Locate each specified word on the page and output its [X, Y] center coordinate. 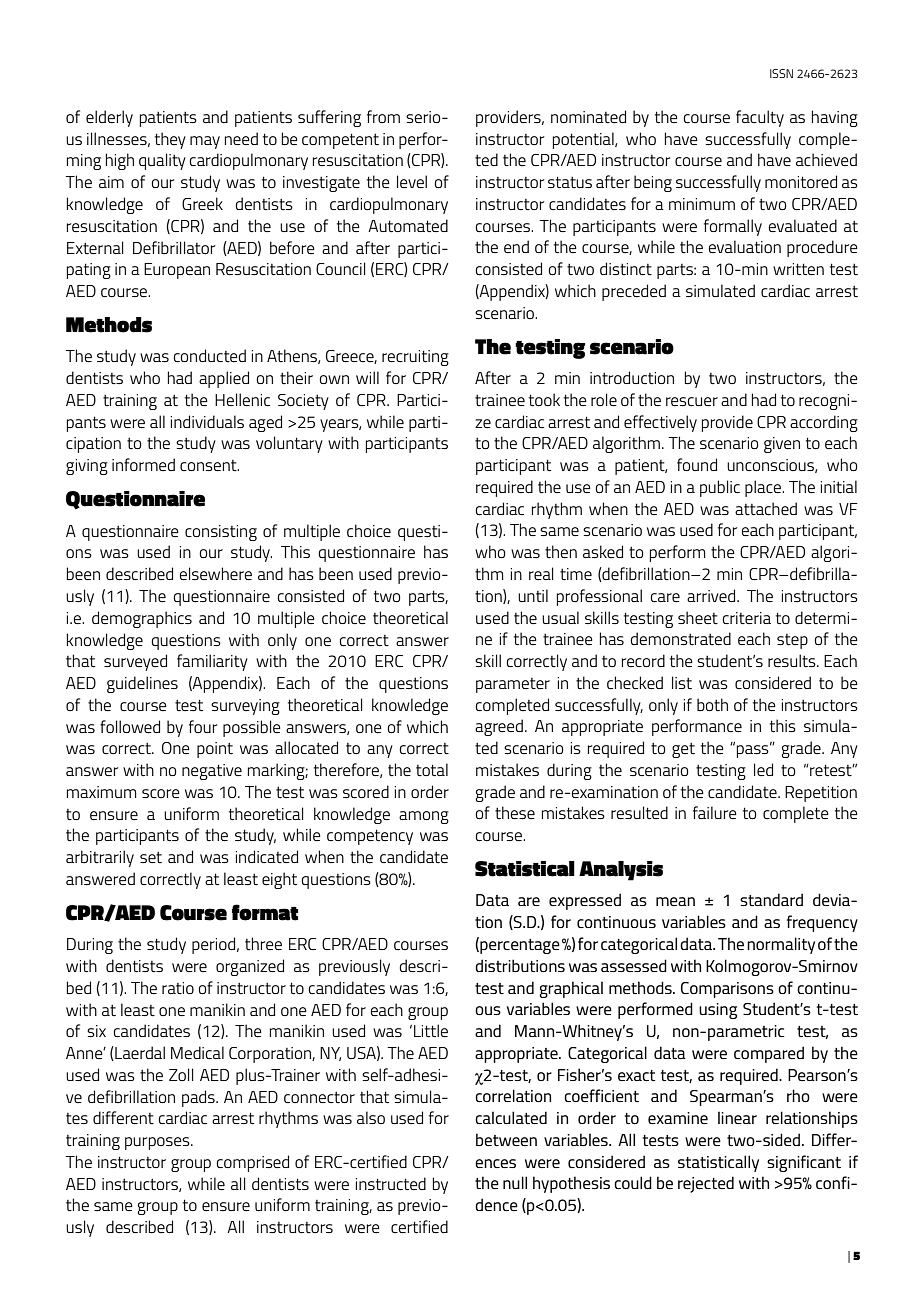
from [383, 116]
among [424, 817]
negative [212, 772]
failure [715, 812]
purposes [158, 1143]
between [506, 1139]
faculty [760, 118]
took [544, 400]
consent [209, 465]
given [782, 445]
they [170, 140]
